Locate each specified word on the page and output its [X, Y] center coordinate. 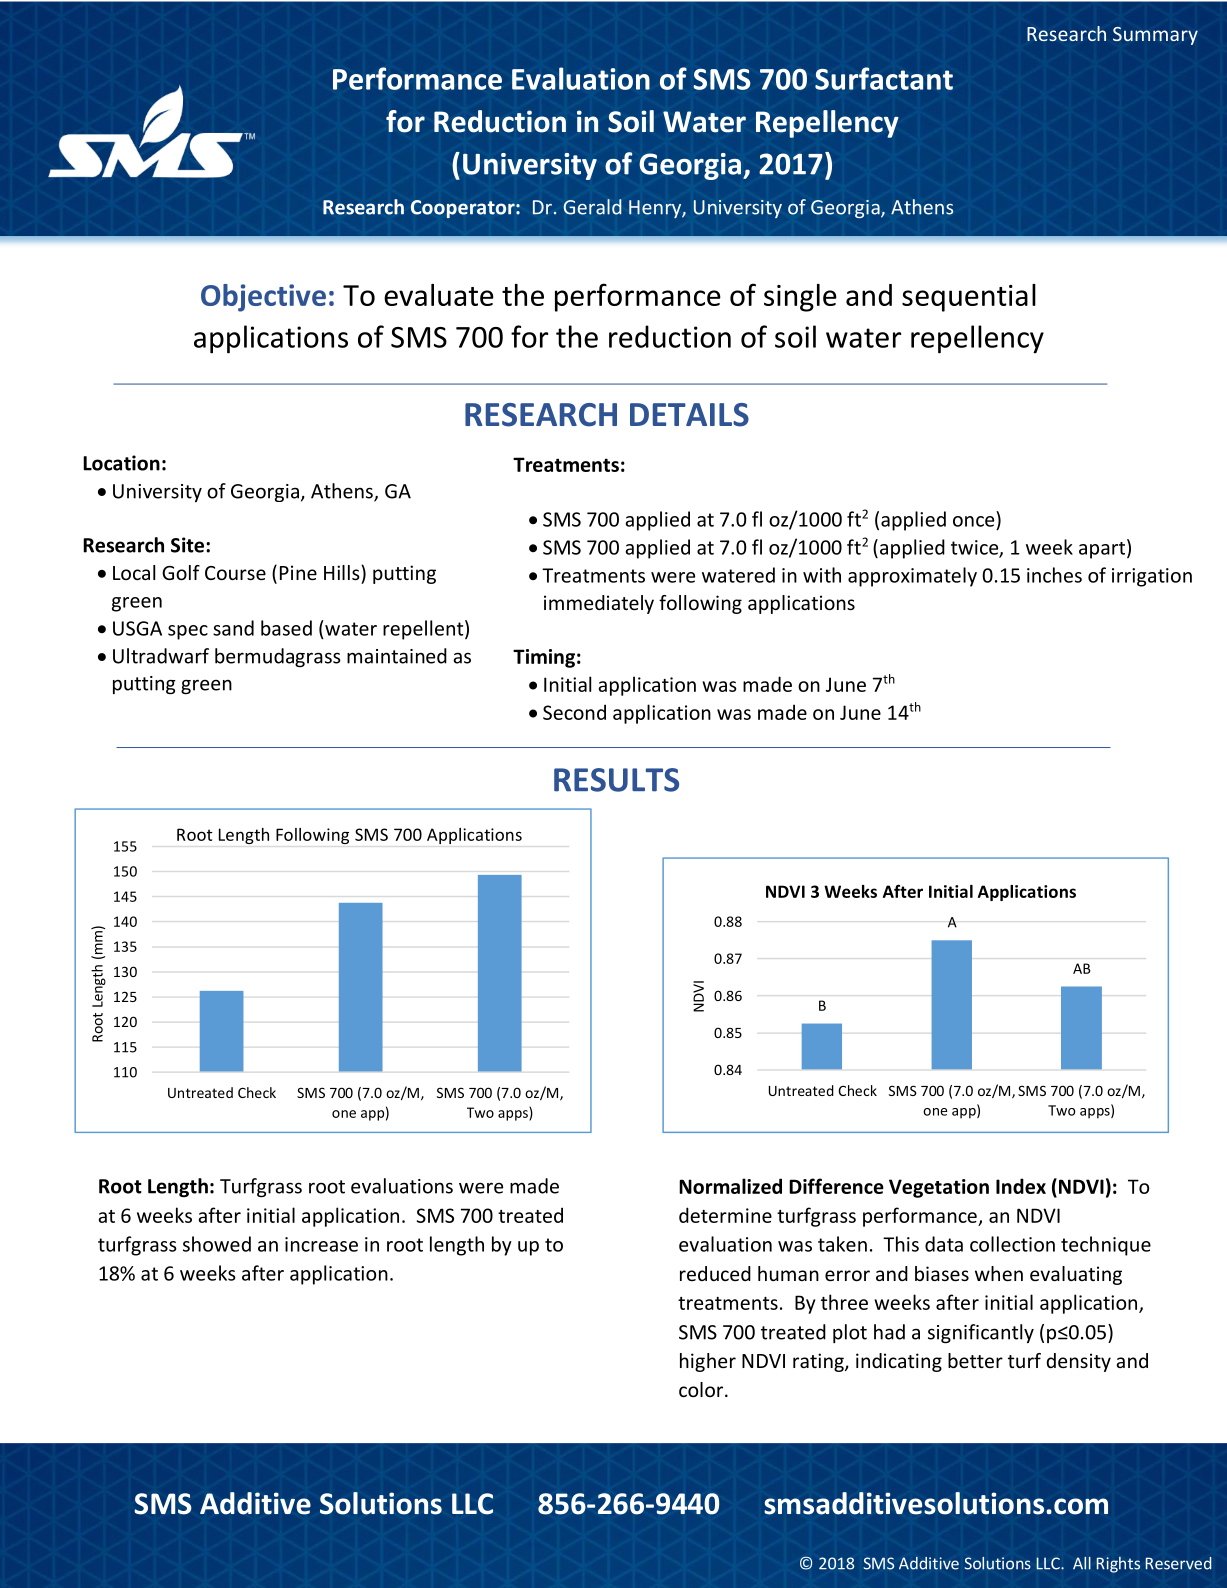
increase [321, 1244]
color [702, 1389]
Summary [1155, 36]
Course [235, 573]
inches [1054, 575]
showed [217, 1244]
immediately [599, 604]
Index [1021, 1186]
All [1082, 1563]
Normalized [730, 1186]
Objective [263, 298]
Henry [656, 209]
